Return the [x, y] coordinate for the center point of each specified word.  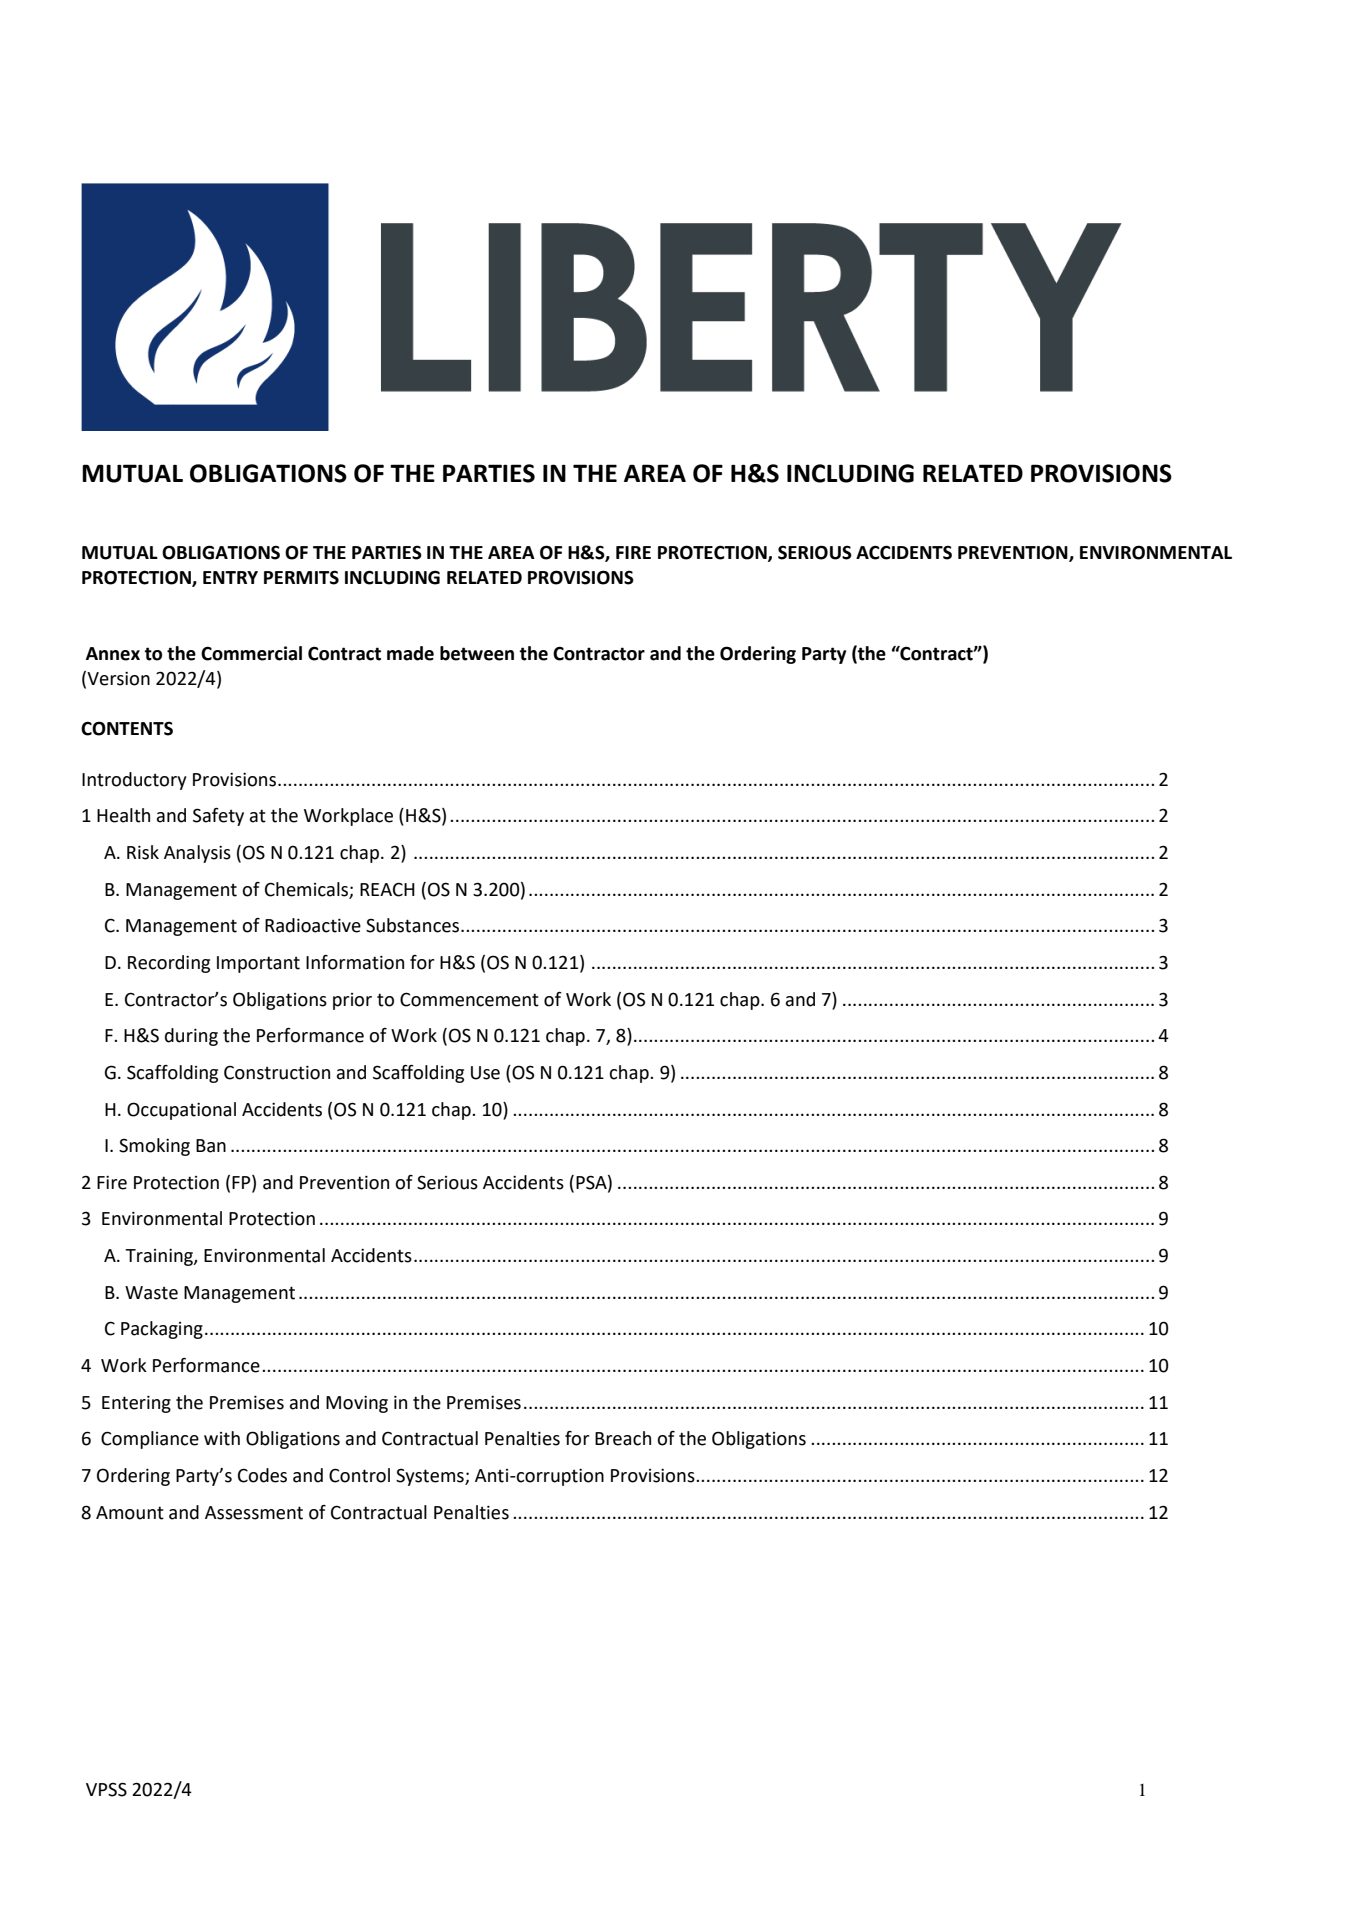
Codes [262, 1475]
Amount [130, 1513]
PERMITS [301, 577]
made [410, 653]
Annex [113, 654]
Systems [431, 1477]
